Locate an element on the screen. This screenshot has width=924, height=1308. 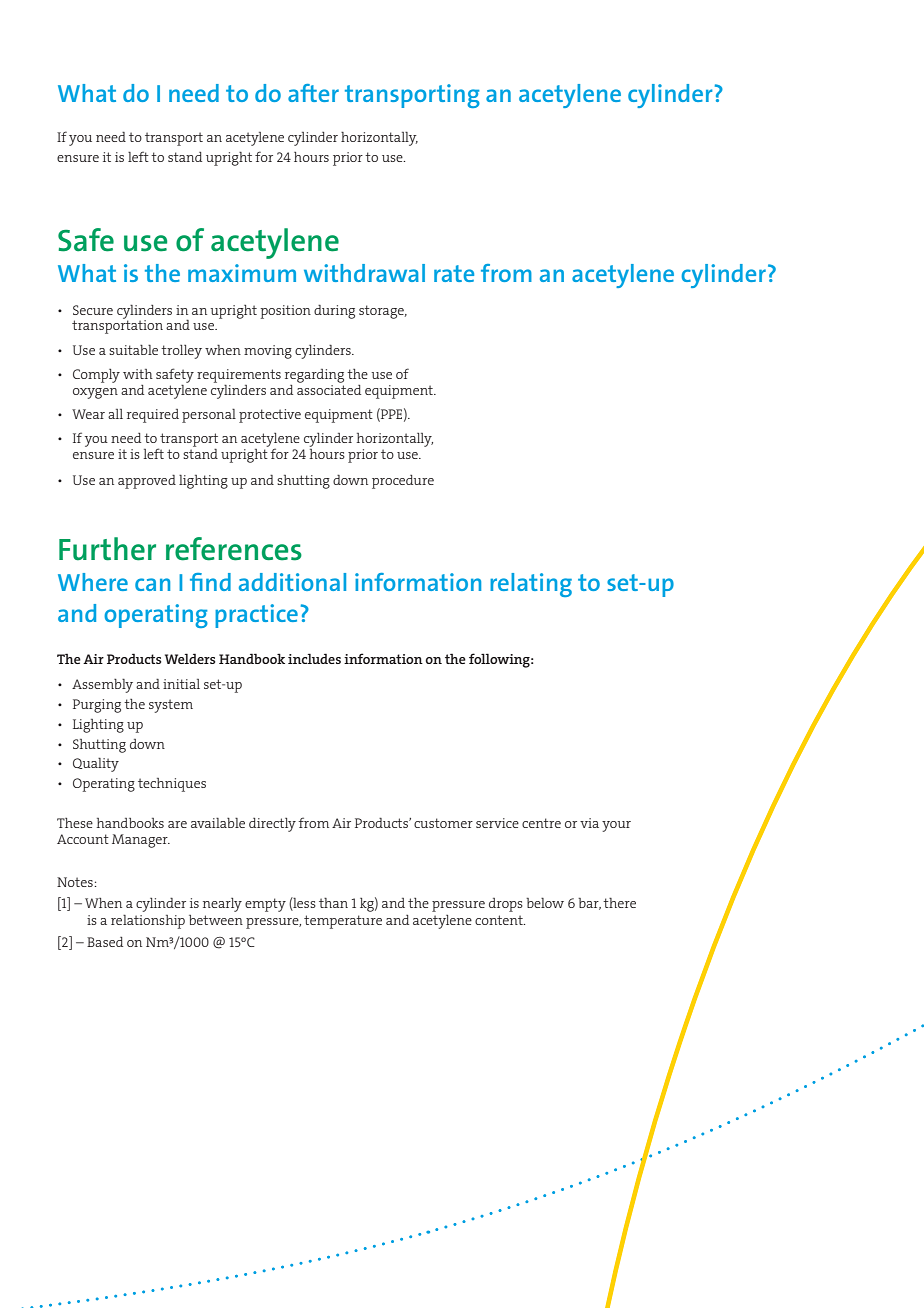
relating is located at coordinates (531, 585).
